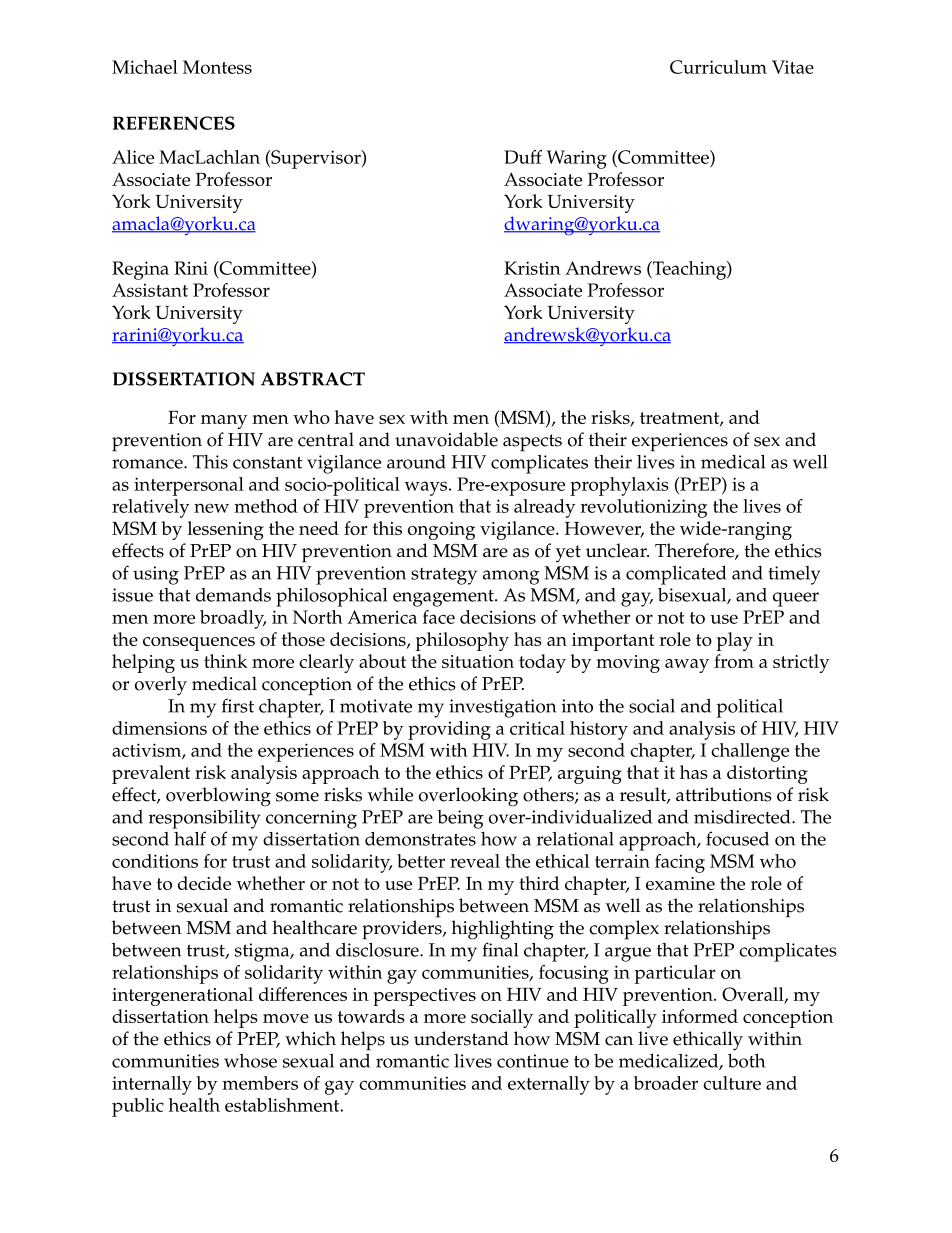 Image resolution: width=952 pixels, height=1233 pixels. What do you see at coordinates (250, 1061) in the screenshot?
I see `whose` at bounding box center [250, 1061].
